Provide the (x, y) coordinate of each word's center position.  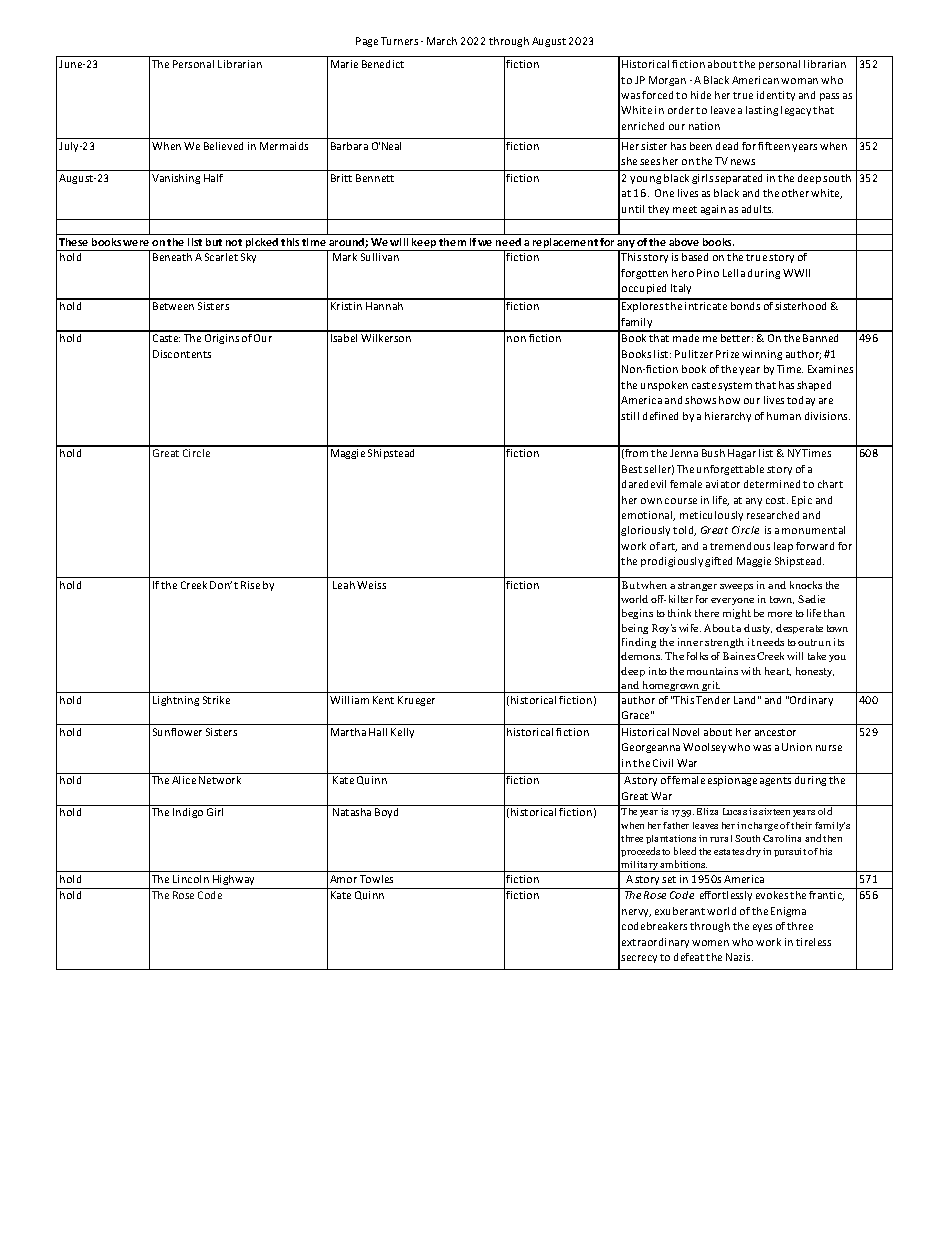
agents (775, 781)
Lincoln (191, 879)
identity (776, 96)
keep (424, 244)
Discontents (182, 354)
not (234, 242)
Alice (184, 780)
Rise (250, 585)
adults (757, 209)
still (630, 416)
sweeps (736, 587)
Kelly (402, 733)
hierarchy (728, 417)
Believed (223, 146)
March (442, 41)
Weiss (371, 585)
